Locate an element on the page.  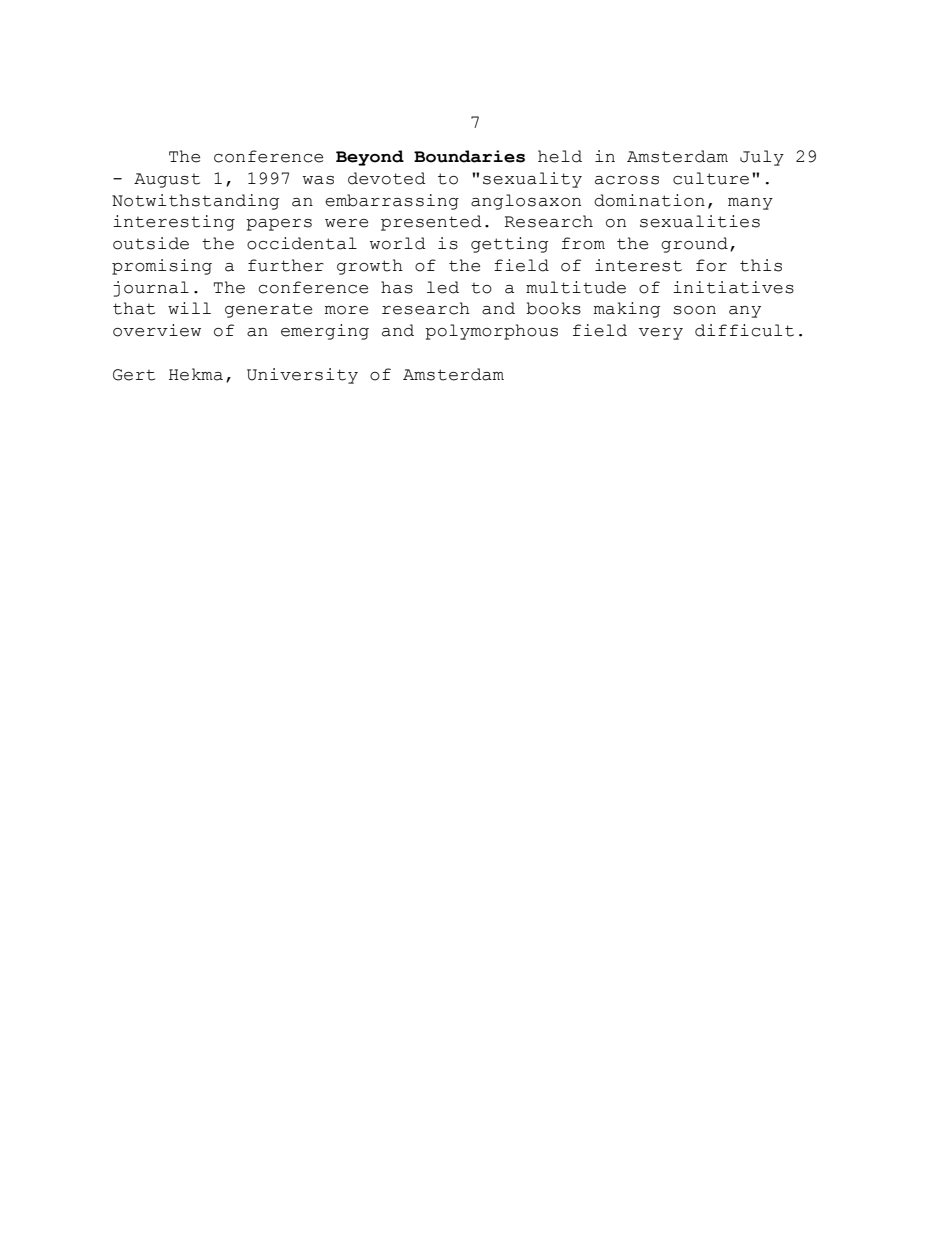
promising is located at coordinates (162, 267).
